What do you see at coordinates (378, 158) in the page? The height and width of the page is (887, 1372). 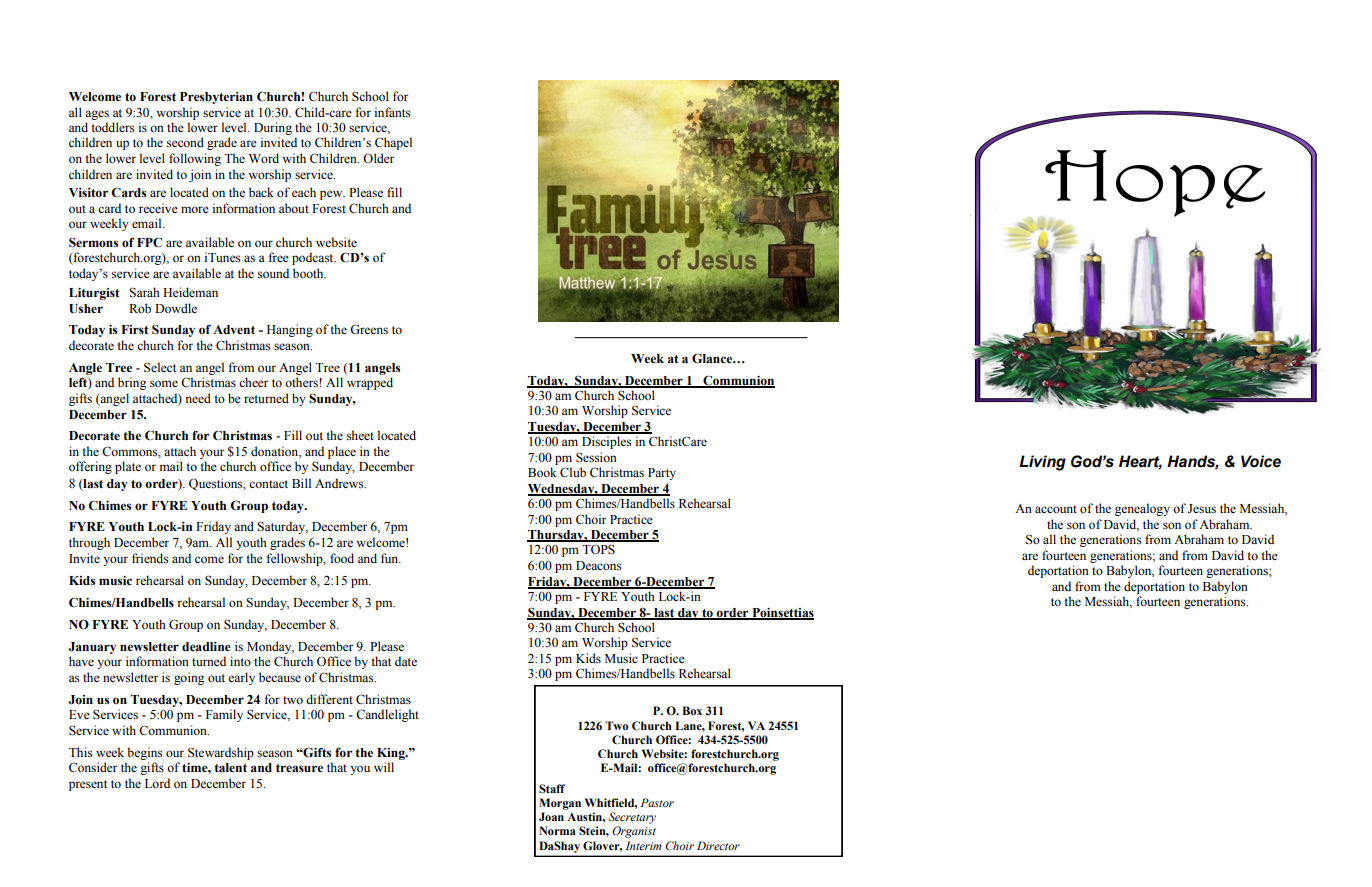 I see `Older` at bounding box center [378, 158].
